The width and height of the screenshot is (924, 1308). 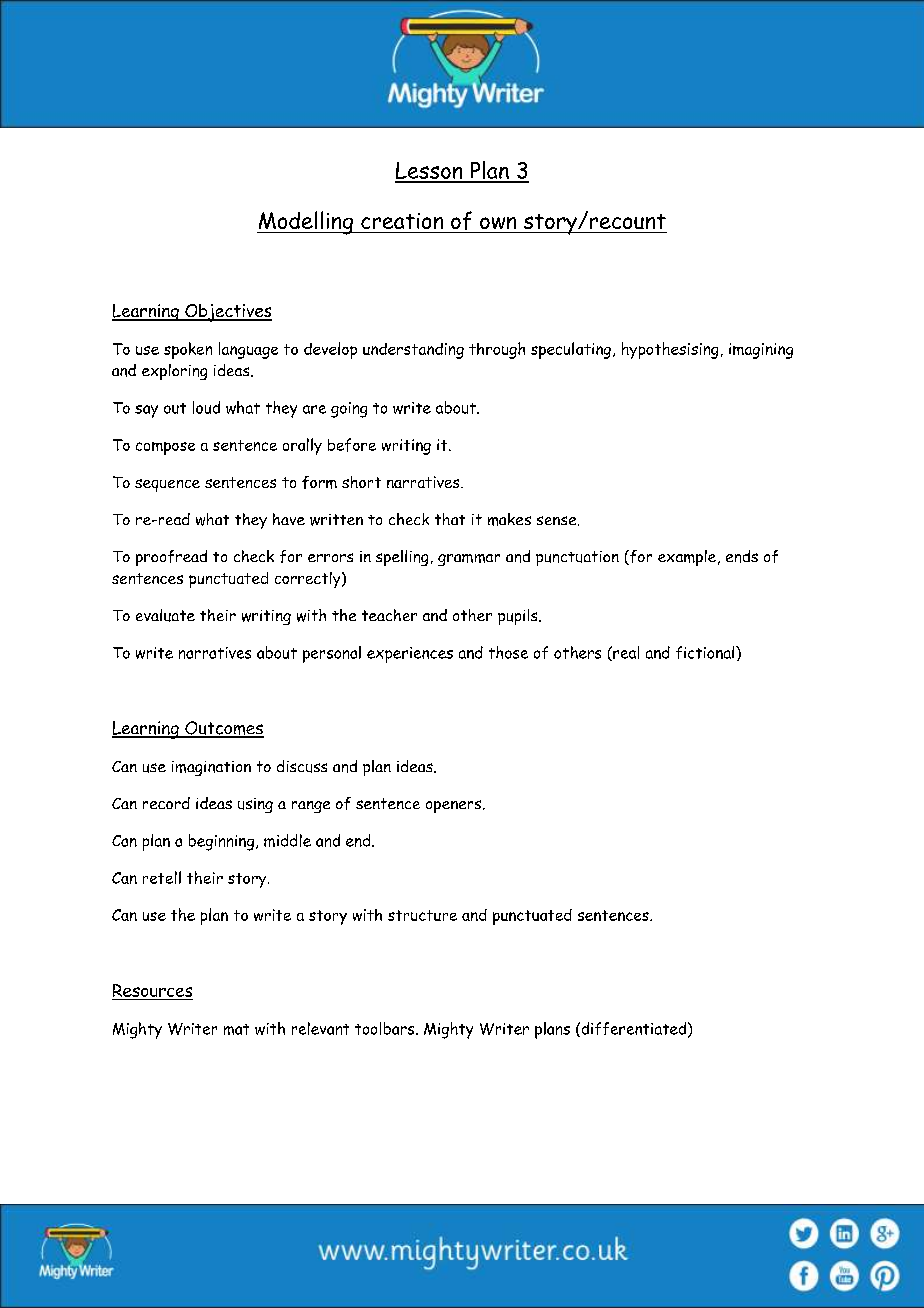 What do you see at coordinates (455, 806) in the screenshot?
I see `openers` at bounding box center [455, 806].
